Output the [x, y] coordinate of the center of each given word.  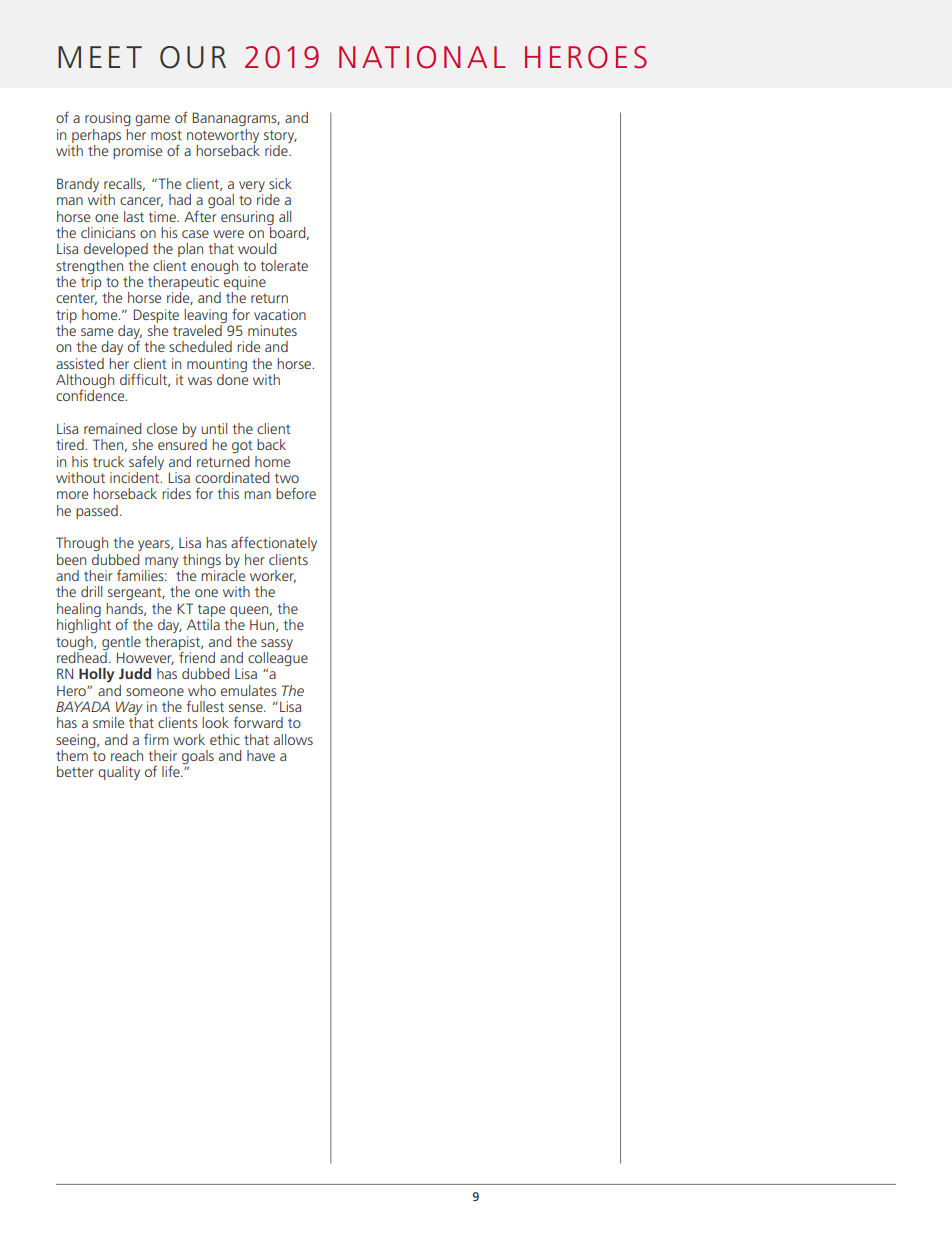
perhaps [96, 136]
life [172, 771]
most [166, 135]
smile [108, 722]
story [280, 136]
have [261, 755]
